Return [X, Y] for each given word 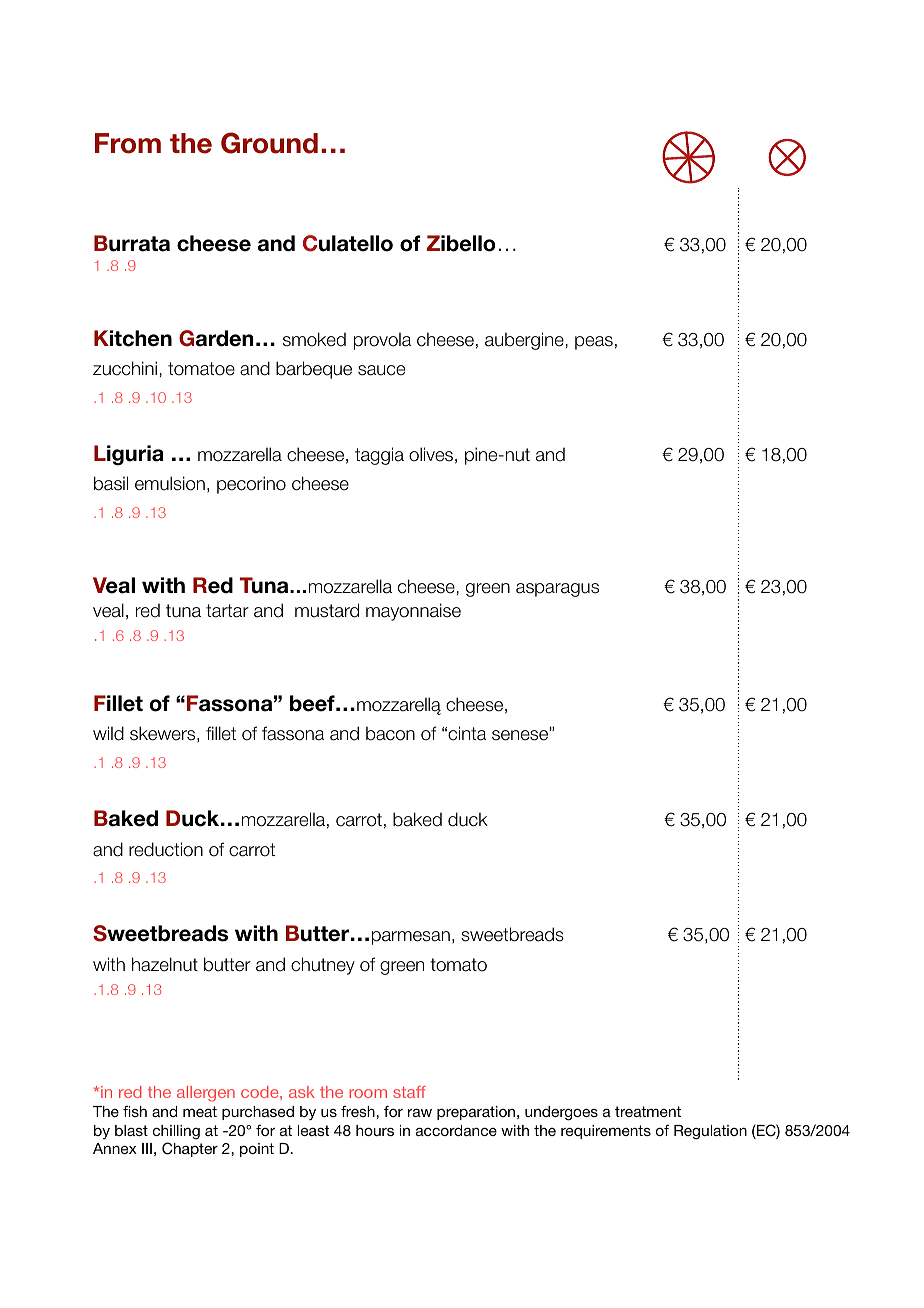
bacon [390, 733]
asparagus [557, 590]
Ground [269, 143]
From [128, 143]
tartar [227, 611]
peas [594, 343]
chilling [176, 1132]
